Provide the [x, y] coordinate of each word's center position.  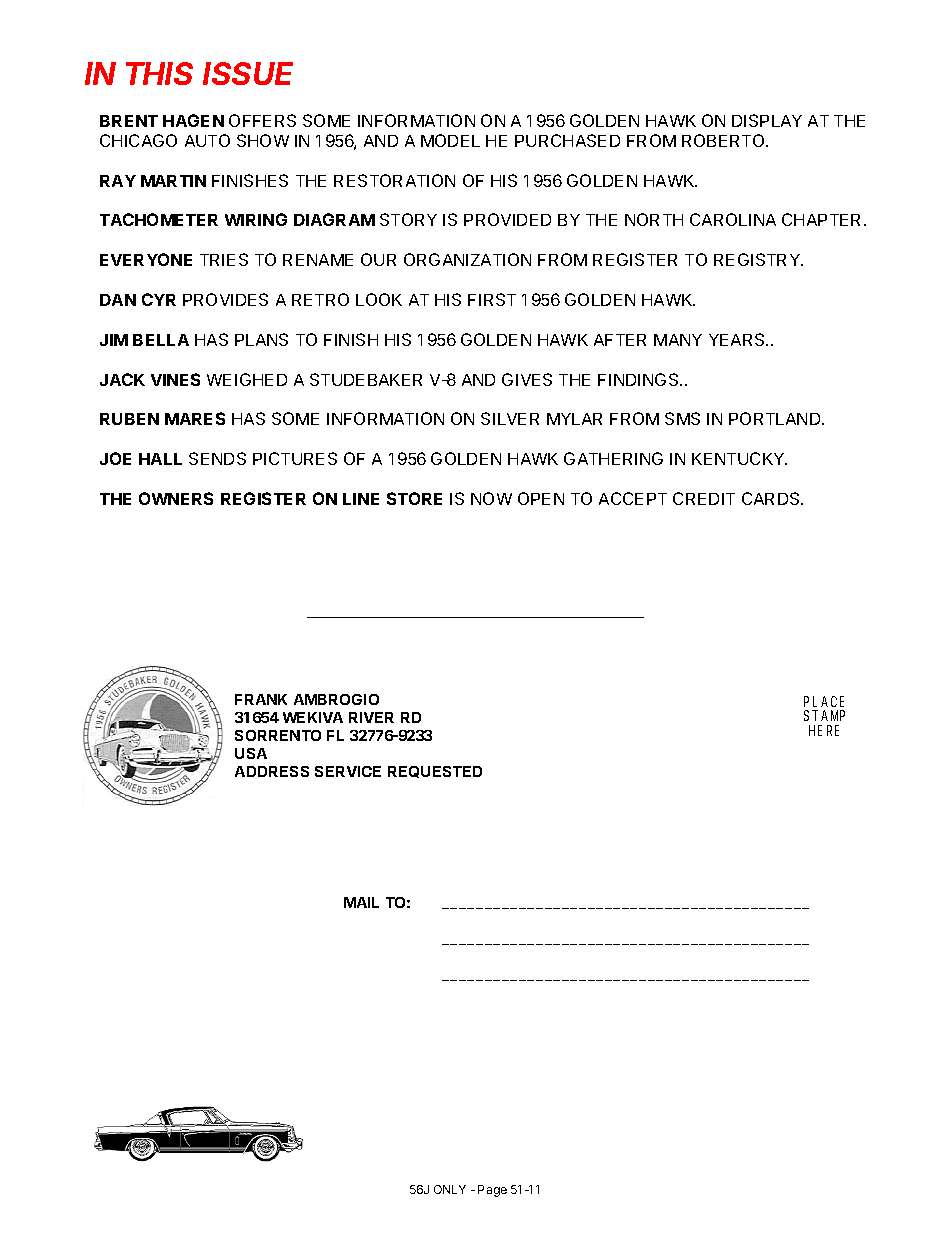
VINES [175, 379]
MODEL [450, 140]
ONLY [450, 1189]
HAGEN [193, 120]
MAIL [361, 902]
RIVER [371, 717]
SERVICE [348, 771]
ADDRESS [272, 771]
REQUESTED [435, 772]
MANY [678, 340]
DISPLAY [767, 120]
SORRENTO [278, 735]
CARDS [772, 498]
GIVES [527, 379]
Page [492, 1191]
